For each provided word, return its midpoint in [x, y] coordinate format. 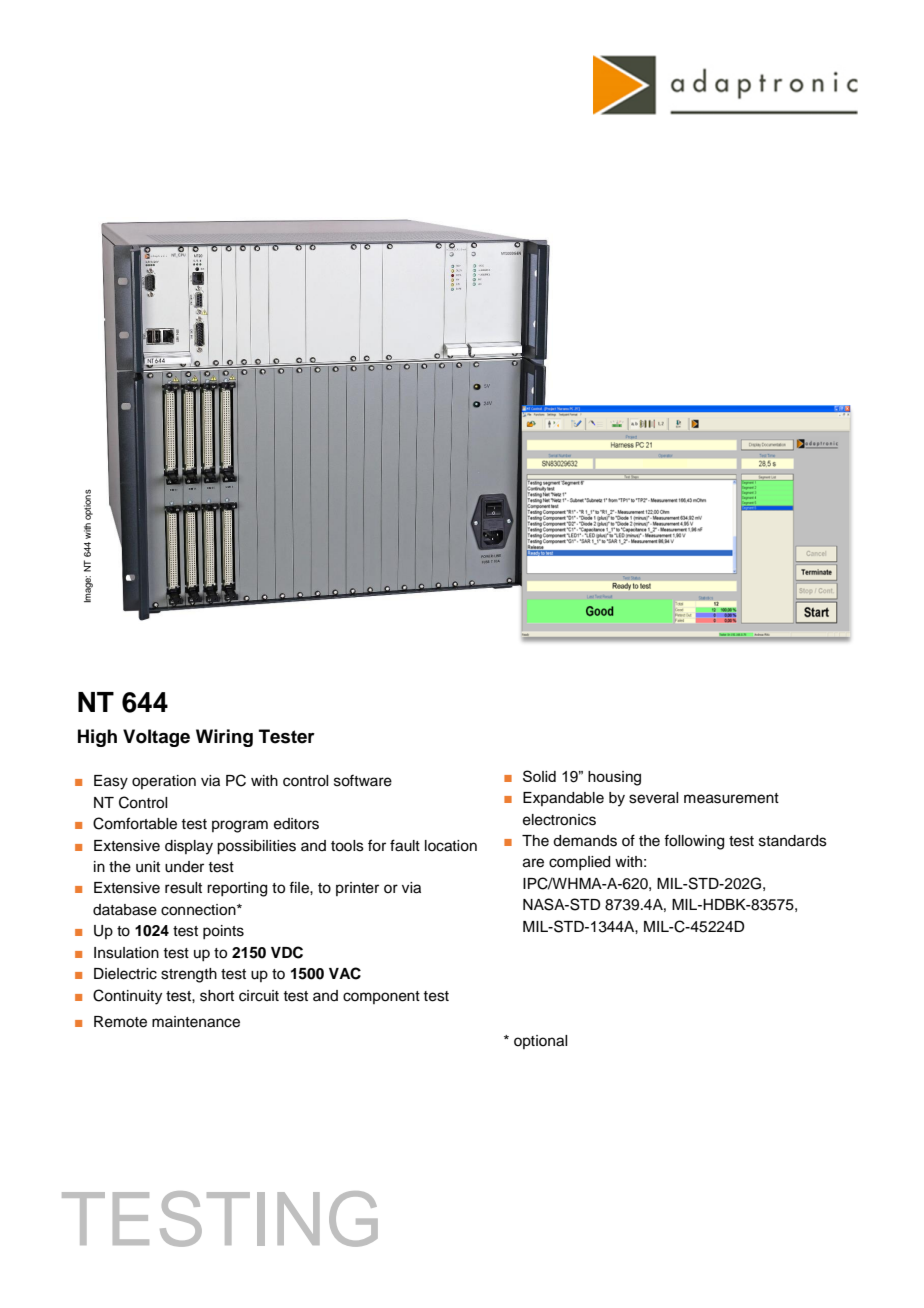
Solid [539, 776]
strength [189, 975]
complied [579, 863]
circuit [259, 996]
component [381, 997]
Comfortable [135, 823]
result [183, 888]
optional [540, 1042]
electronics [559, 820]
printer [357, 889]
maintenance [196, 1022]
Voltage [156, 738]
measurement [731, 798]
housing [614, 778]
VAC [345, 973]
